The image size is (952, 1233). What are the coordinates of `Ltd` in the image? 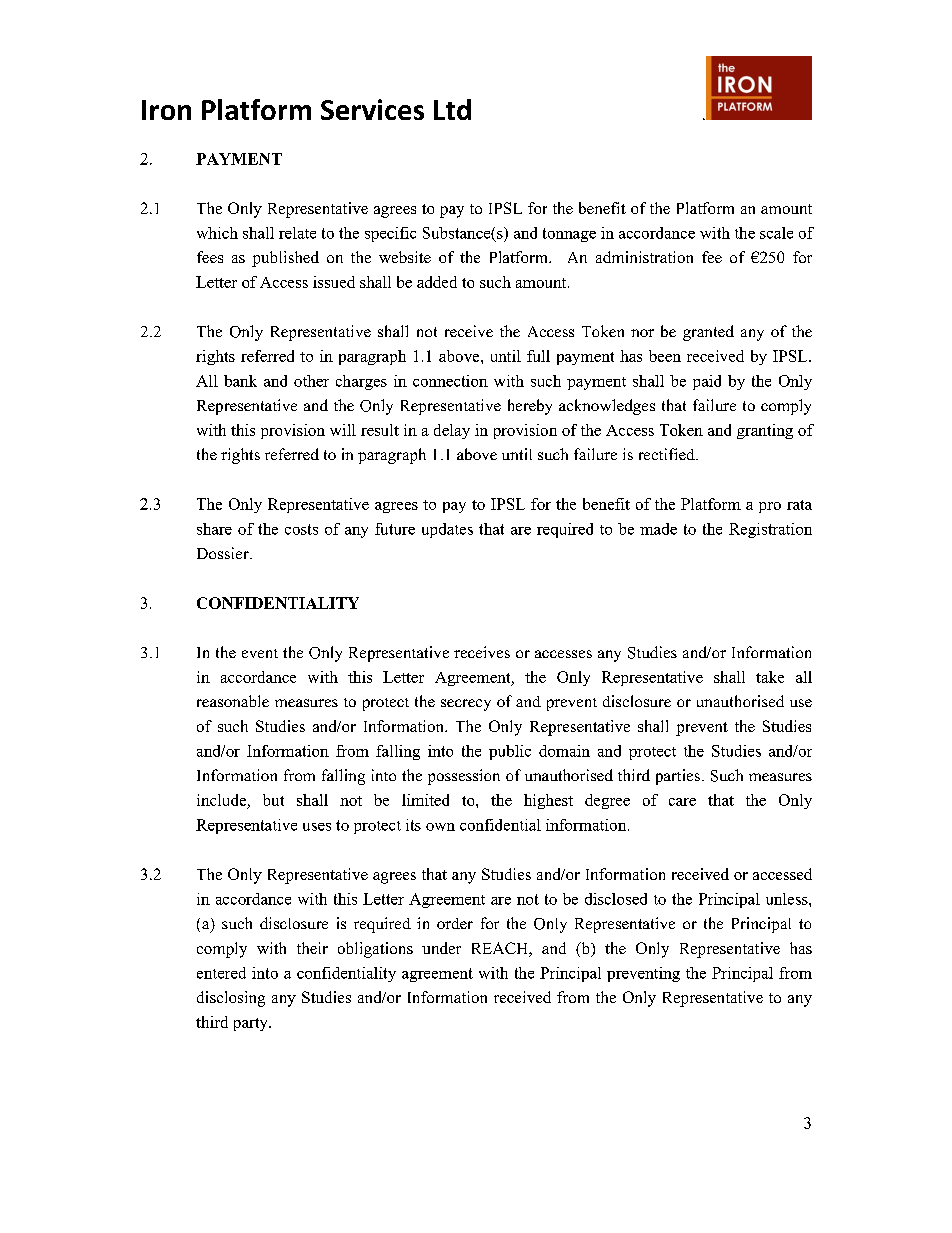 It's located at (452, 109).
